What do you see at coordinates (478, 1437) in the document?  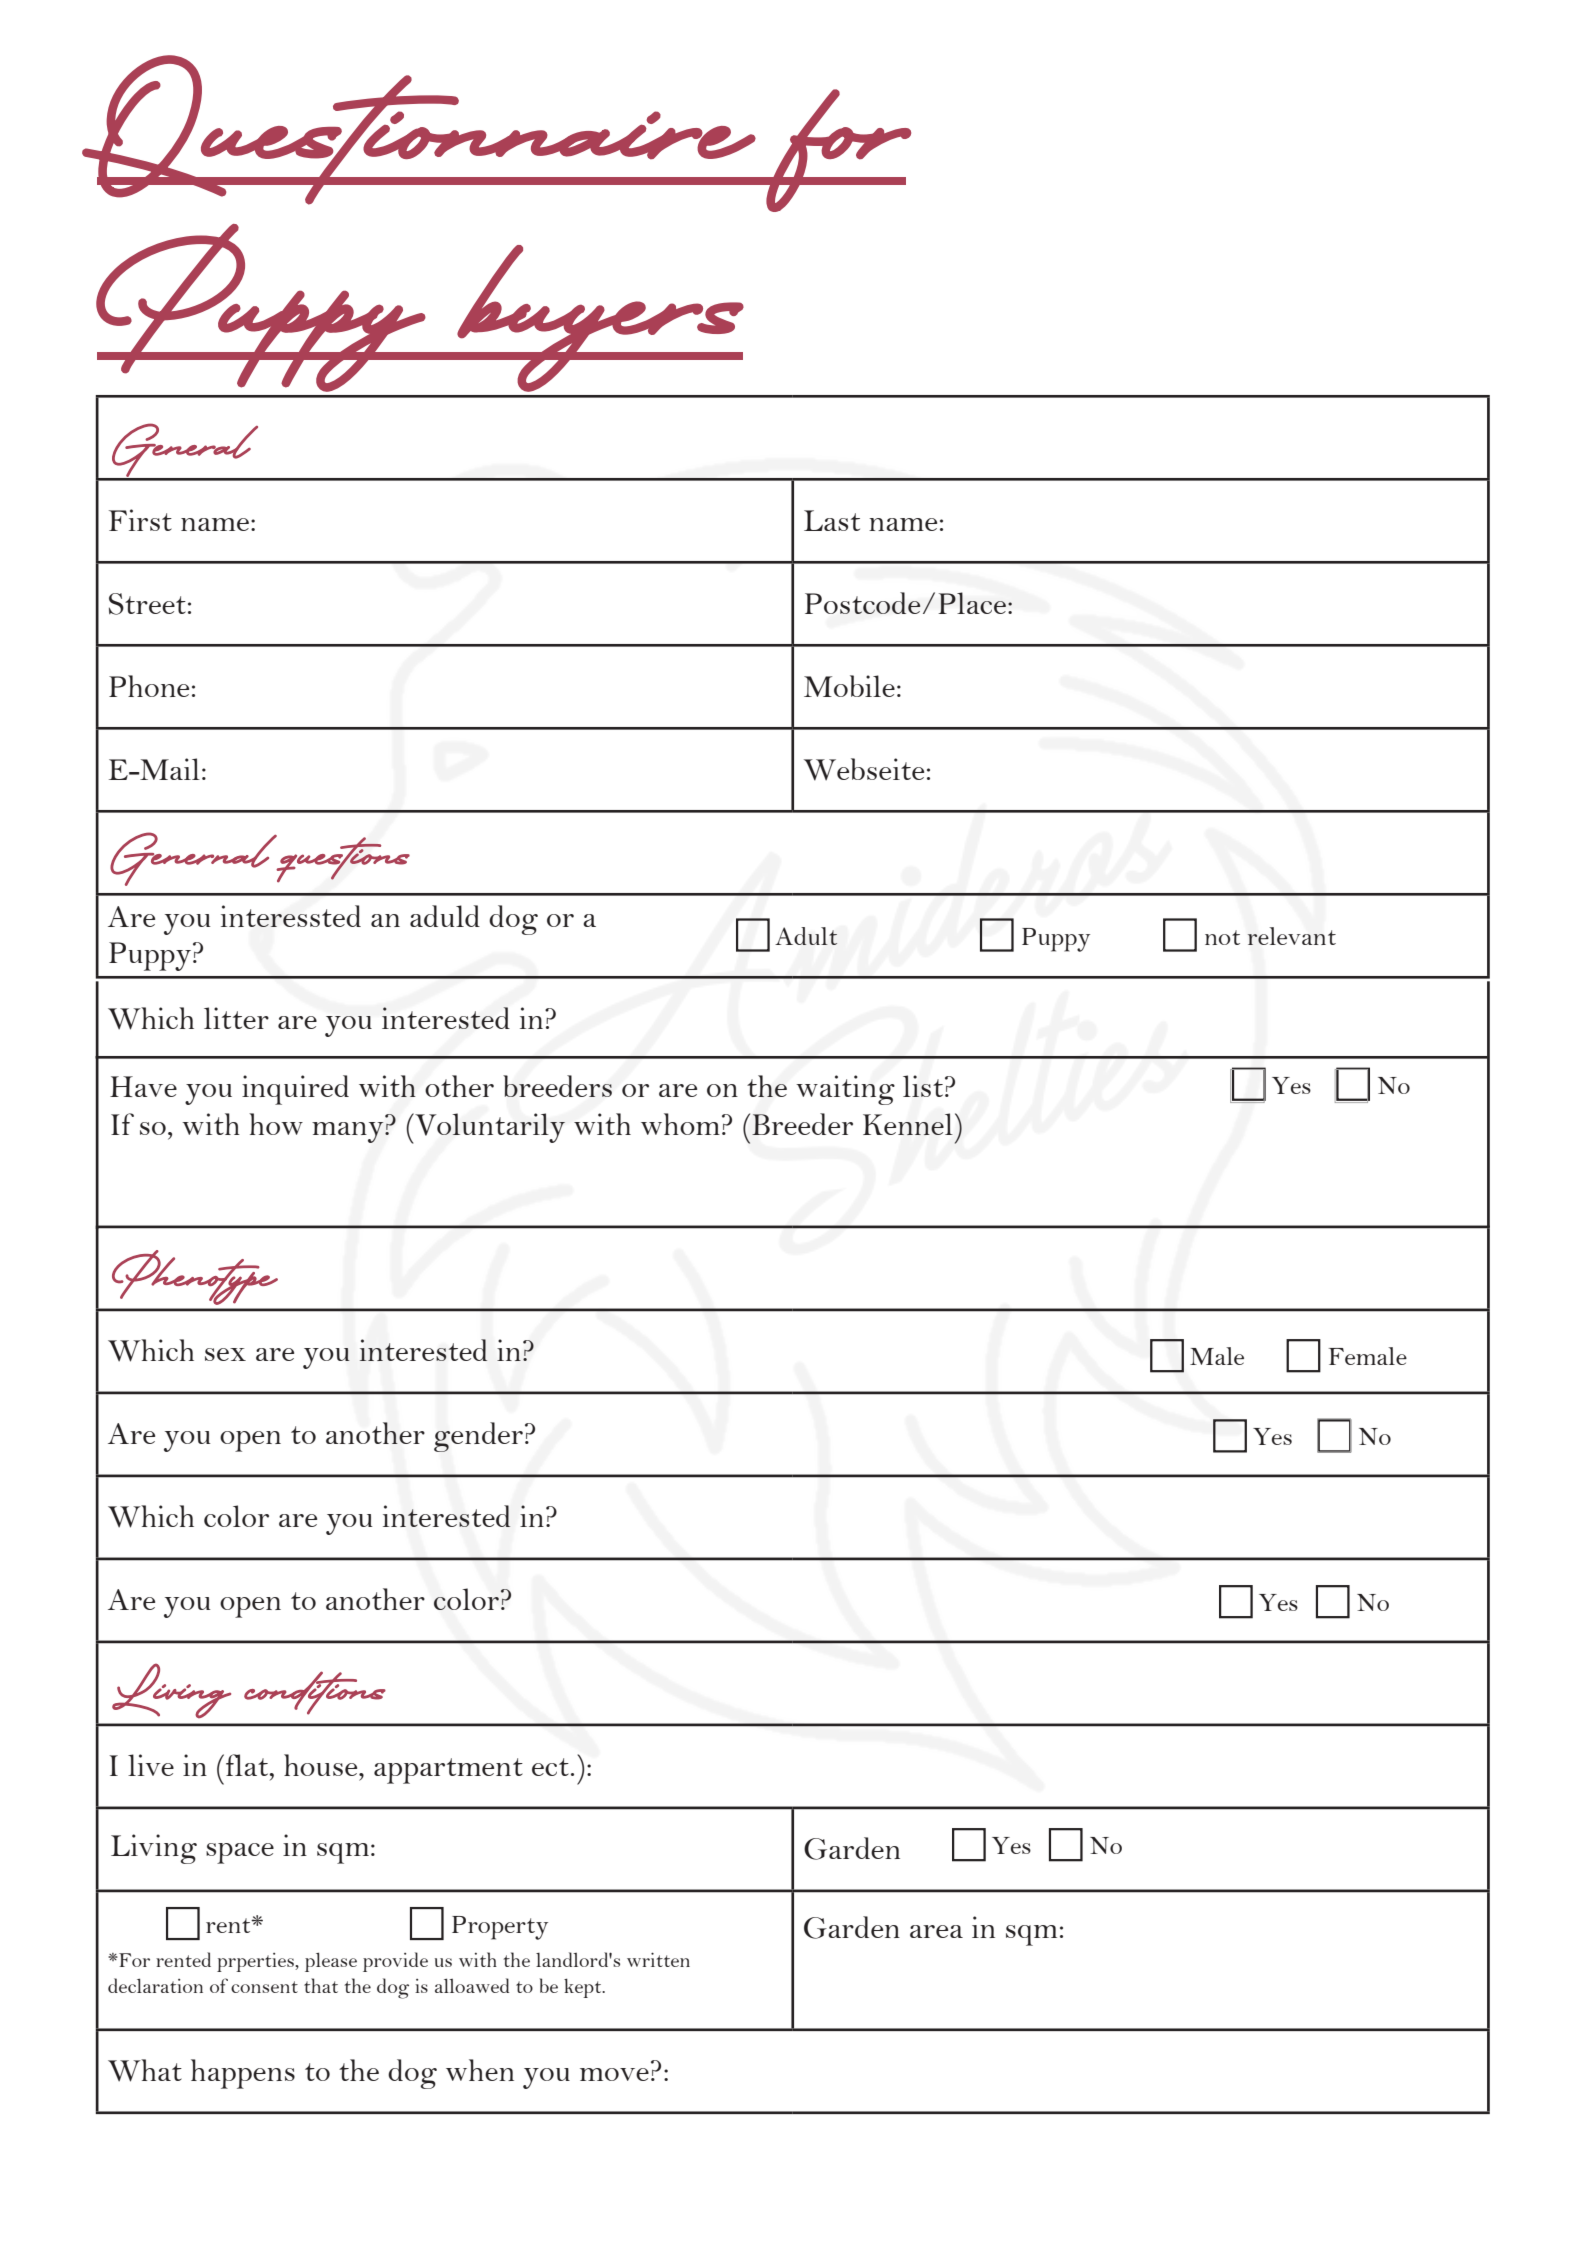 I see `gender` at bounding box center [478, 1437].
